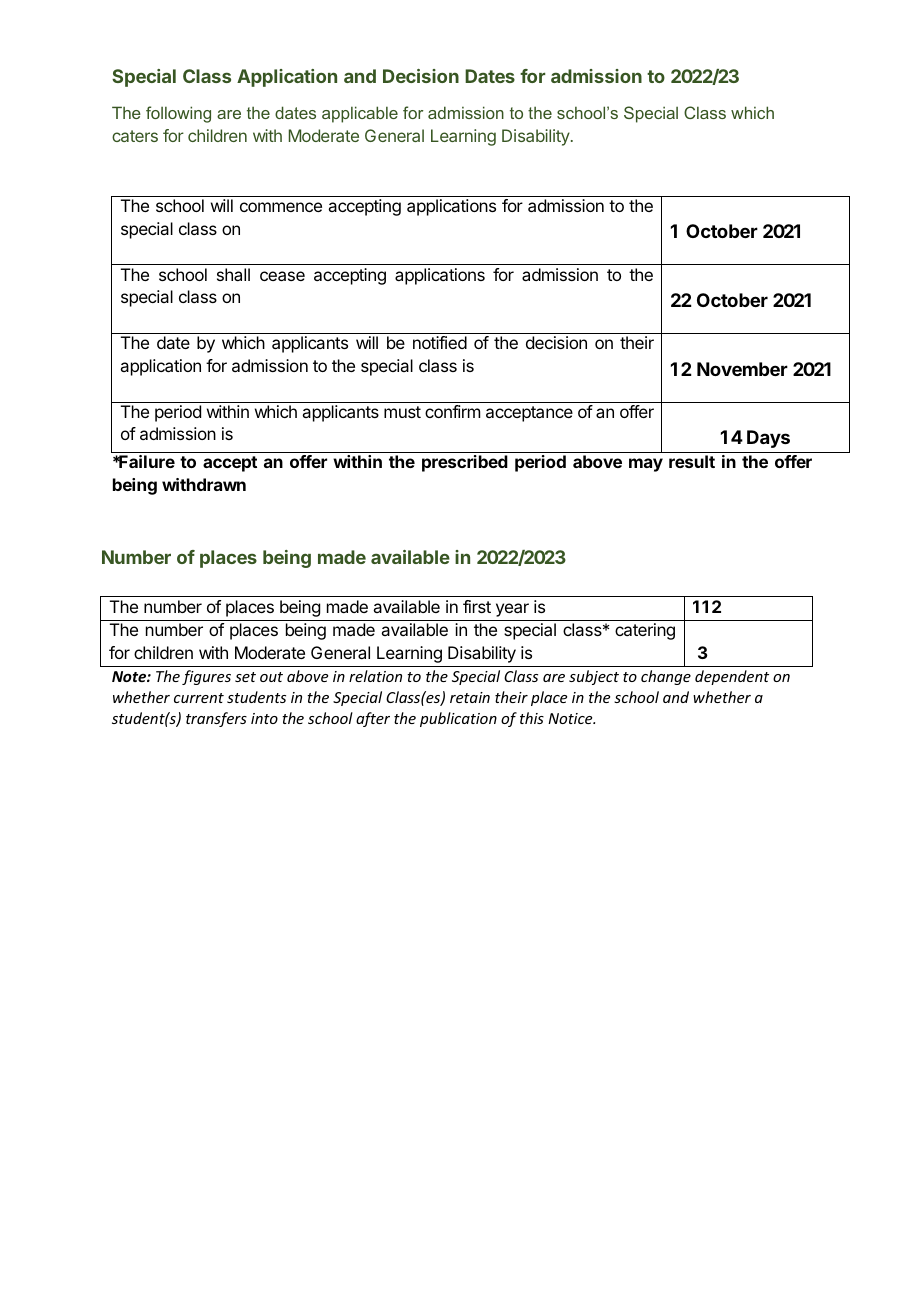  Describe the element at coordinates (199, 698) in the page. I see `current` at that location.
